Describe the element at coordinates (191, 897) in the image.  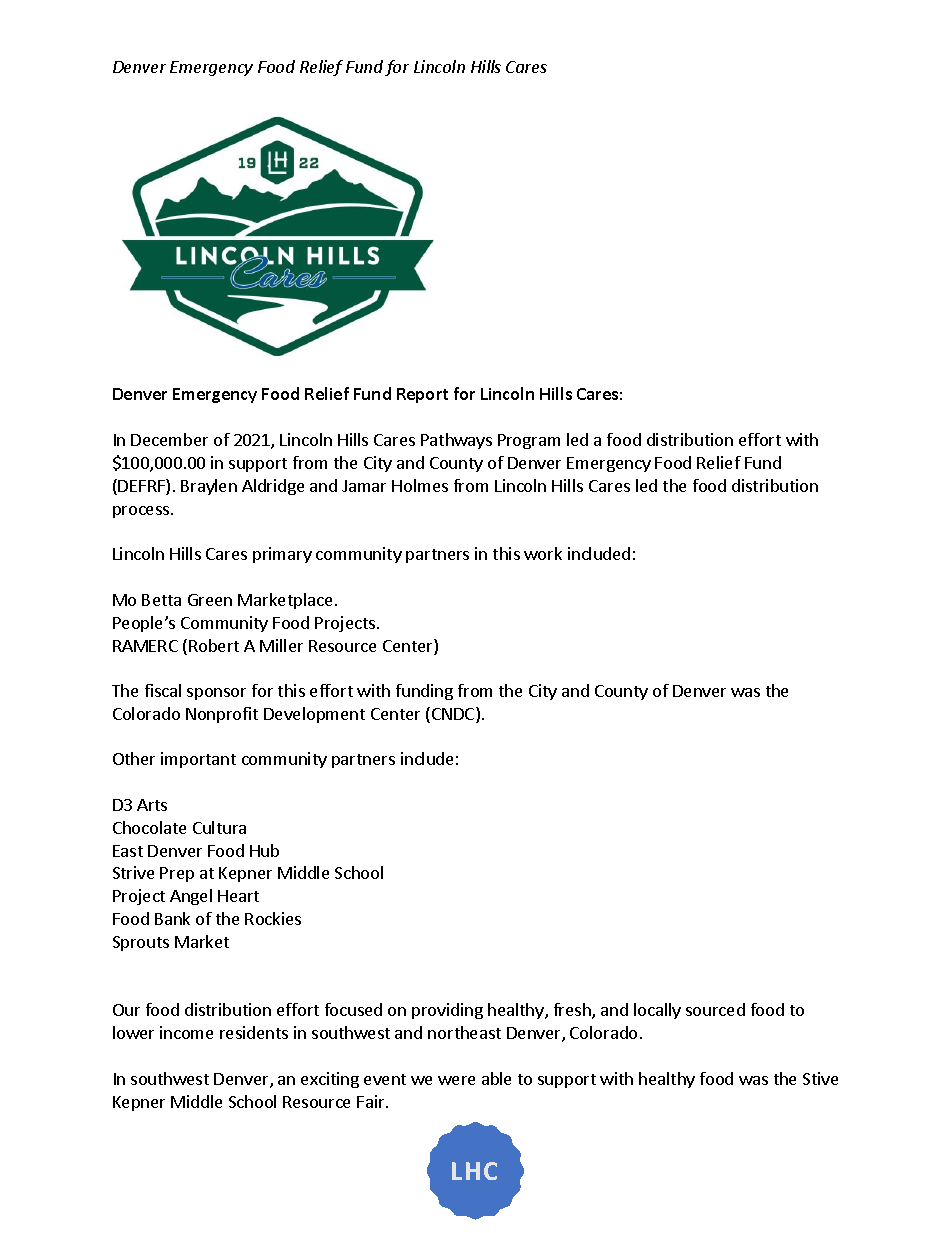
I see `Angel` at that location.
